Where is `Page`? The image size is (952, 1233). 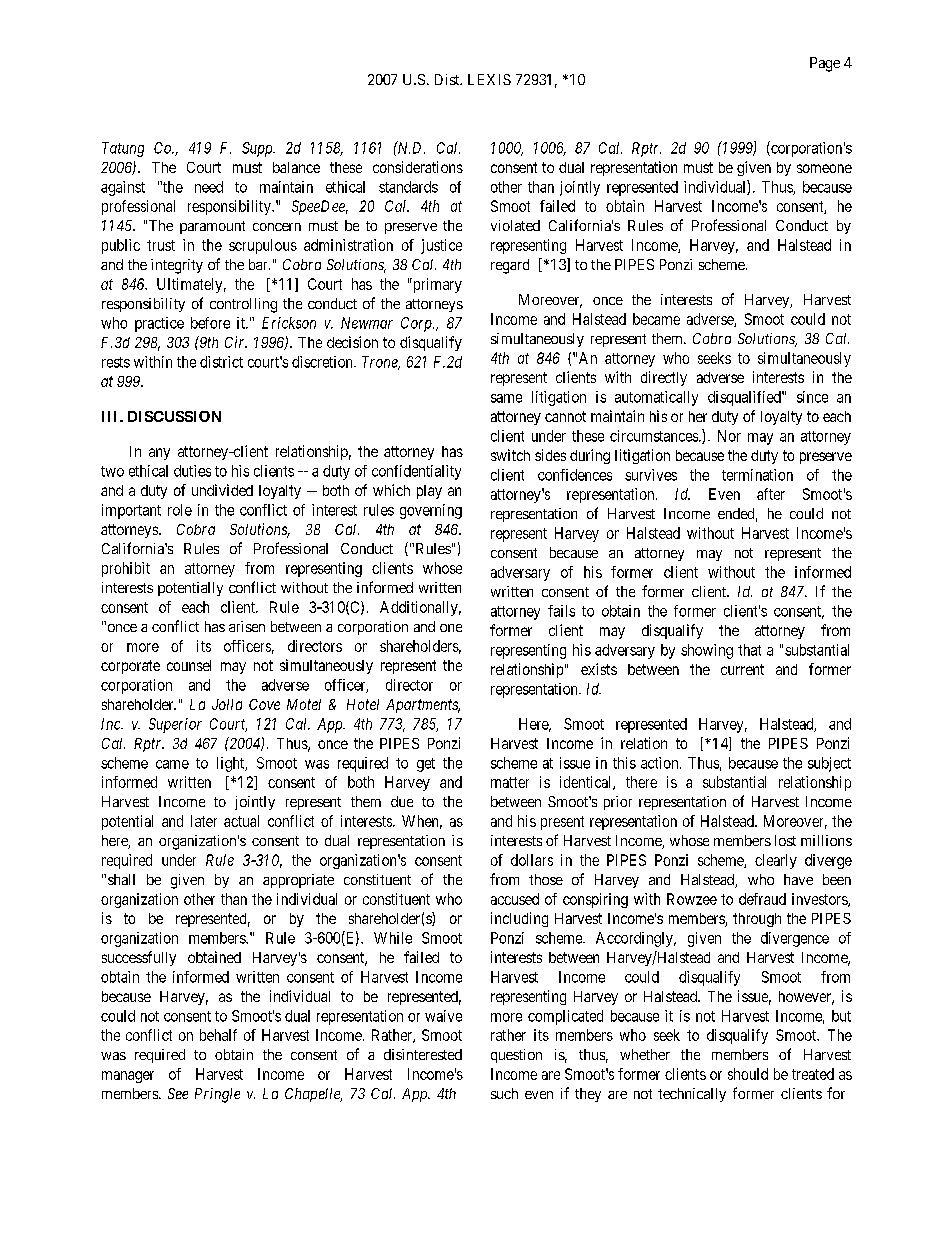
Page is located at coordinates (825, 64).
